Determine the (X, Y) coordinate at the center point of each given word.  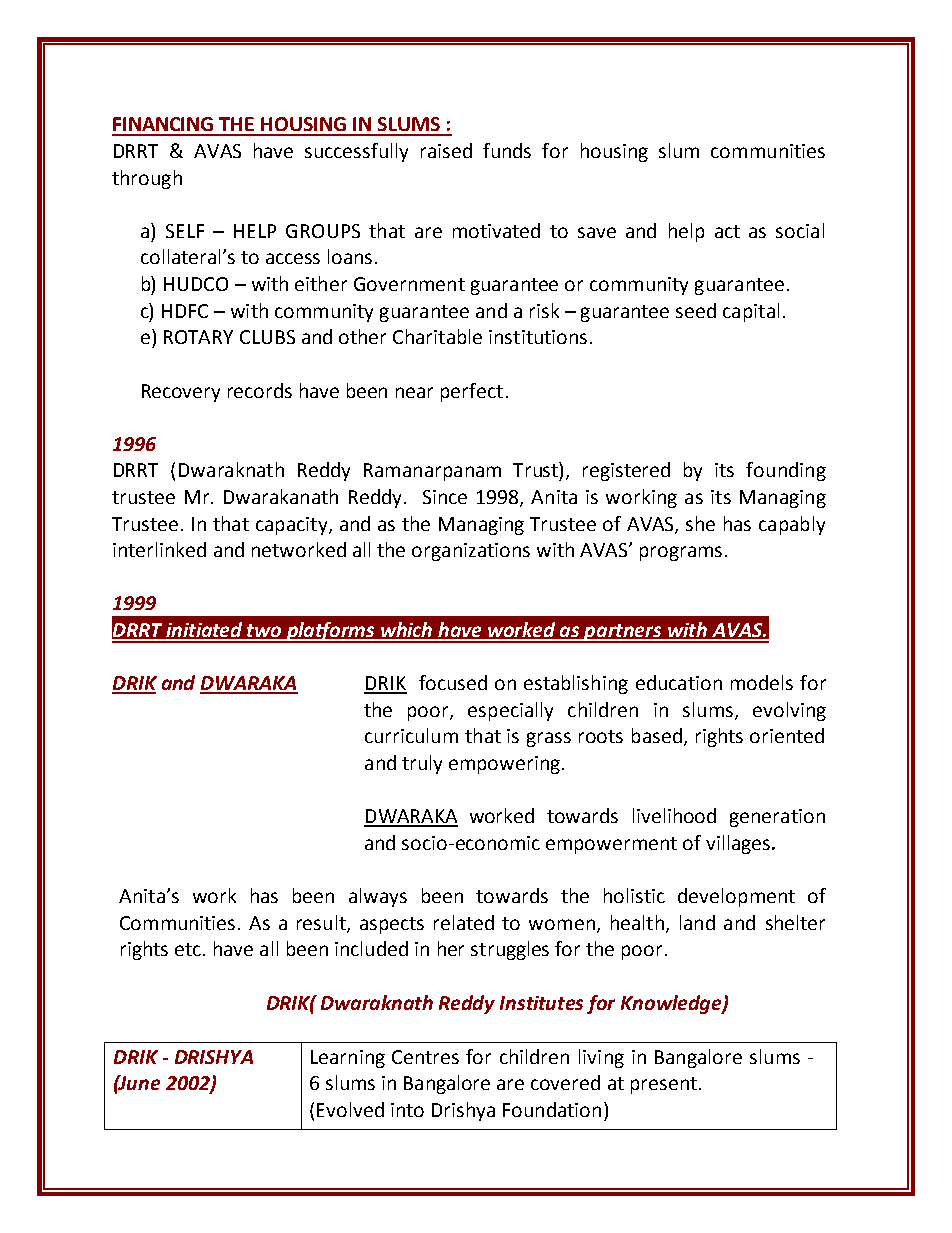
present (664, 1085)
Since (445, 497)
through (147, 179)
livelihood (674, 815)
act (727, 231)
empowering (504, 765)
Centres (425, 1057)
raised (446, 150)
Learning (348, 1059)
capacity (293, 526)
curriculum (411, 735)
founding (786, 471)
